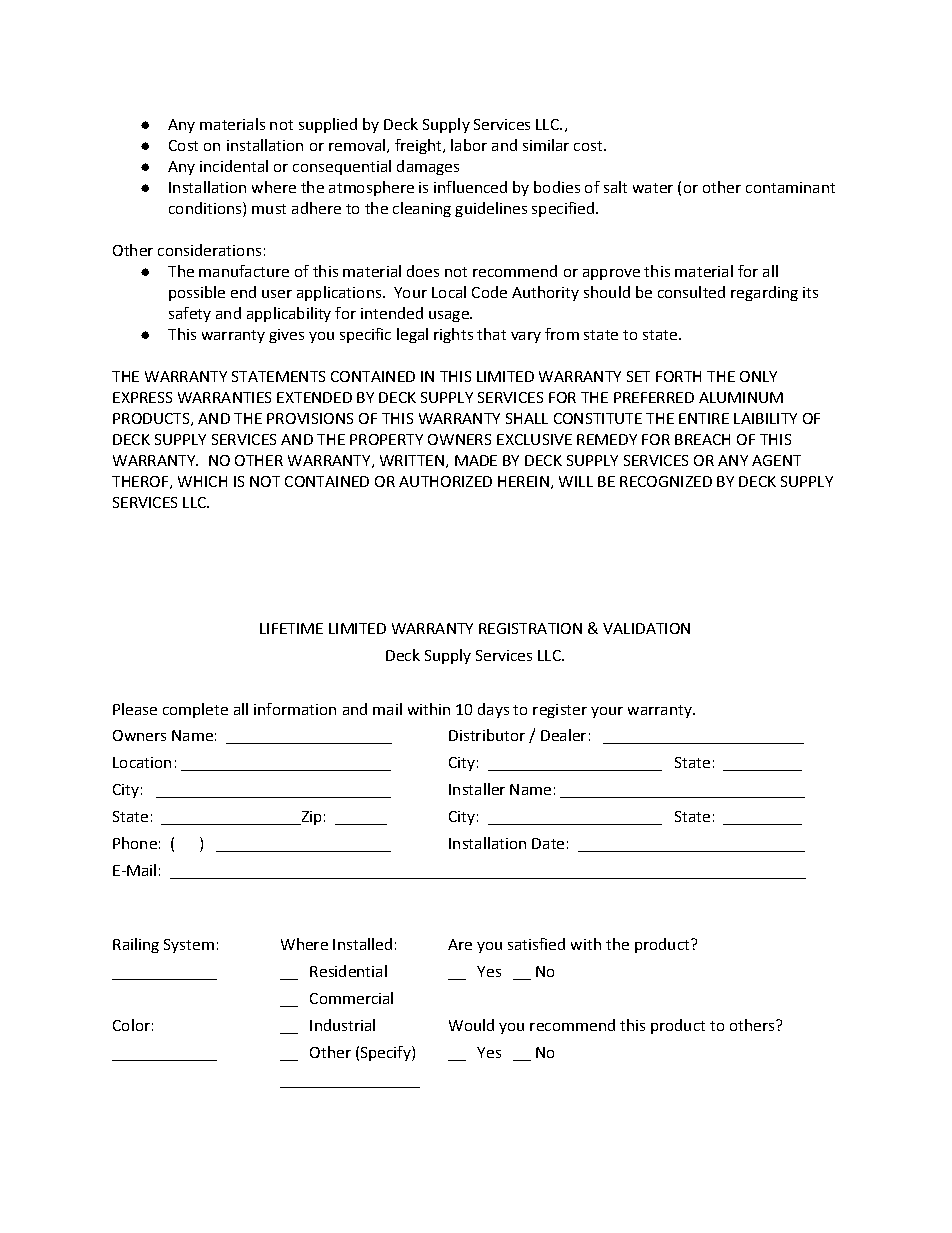 This screenshot has width=952, height=1233. Describe the element at coordinates (469, 145) in the screenshot. I see `labor` at that location.
